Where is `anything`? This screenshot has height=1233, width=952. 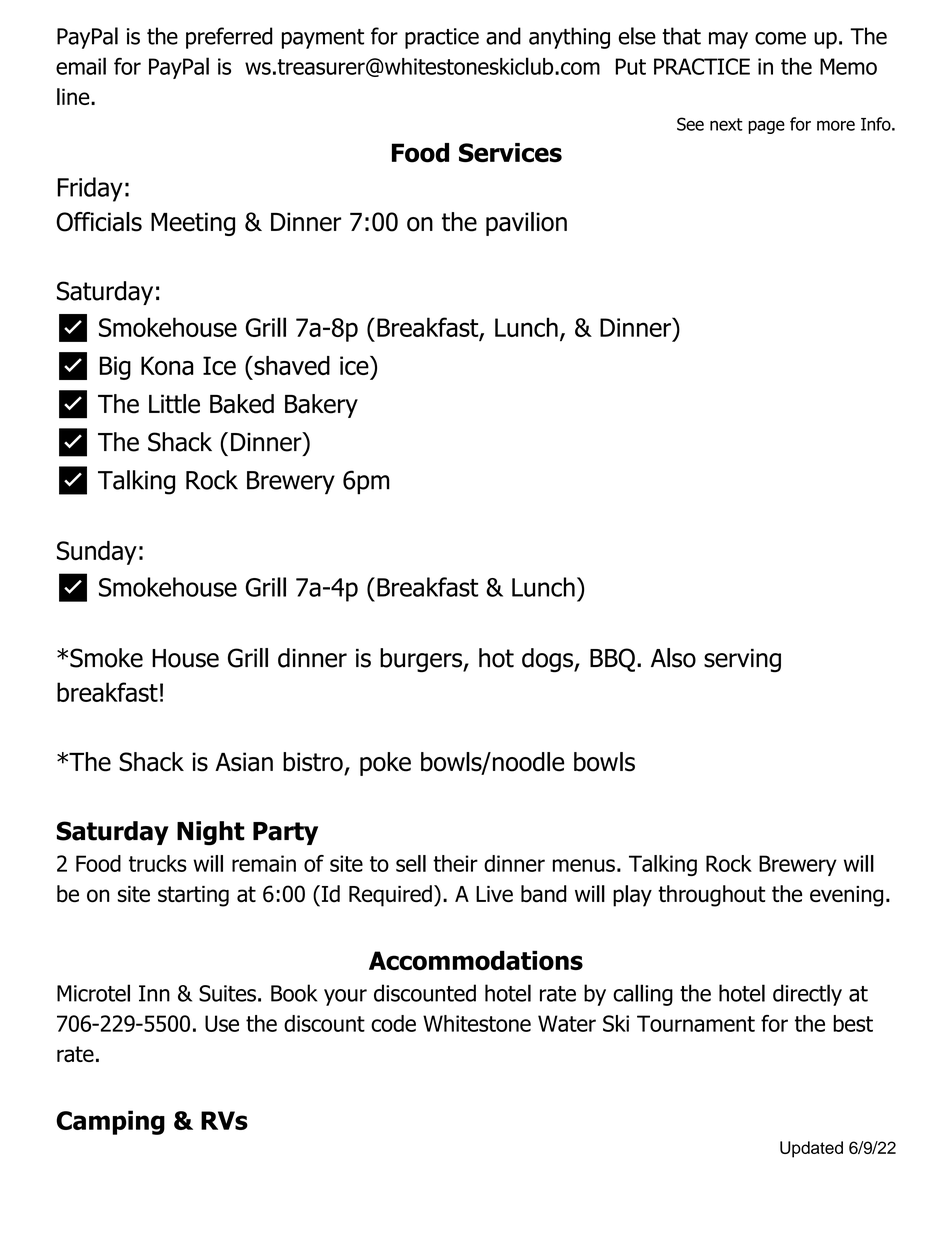
anything is located at coordinates (569, 38).
